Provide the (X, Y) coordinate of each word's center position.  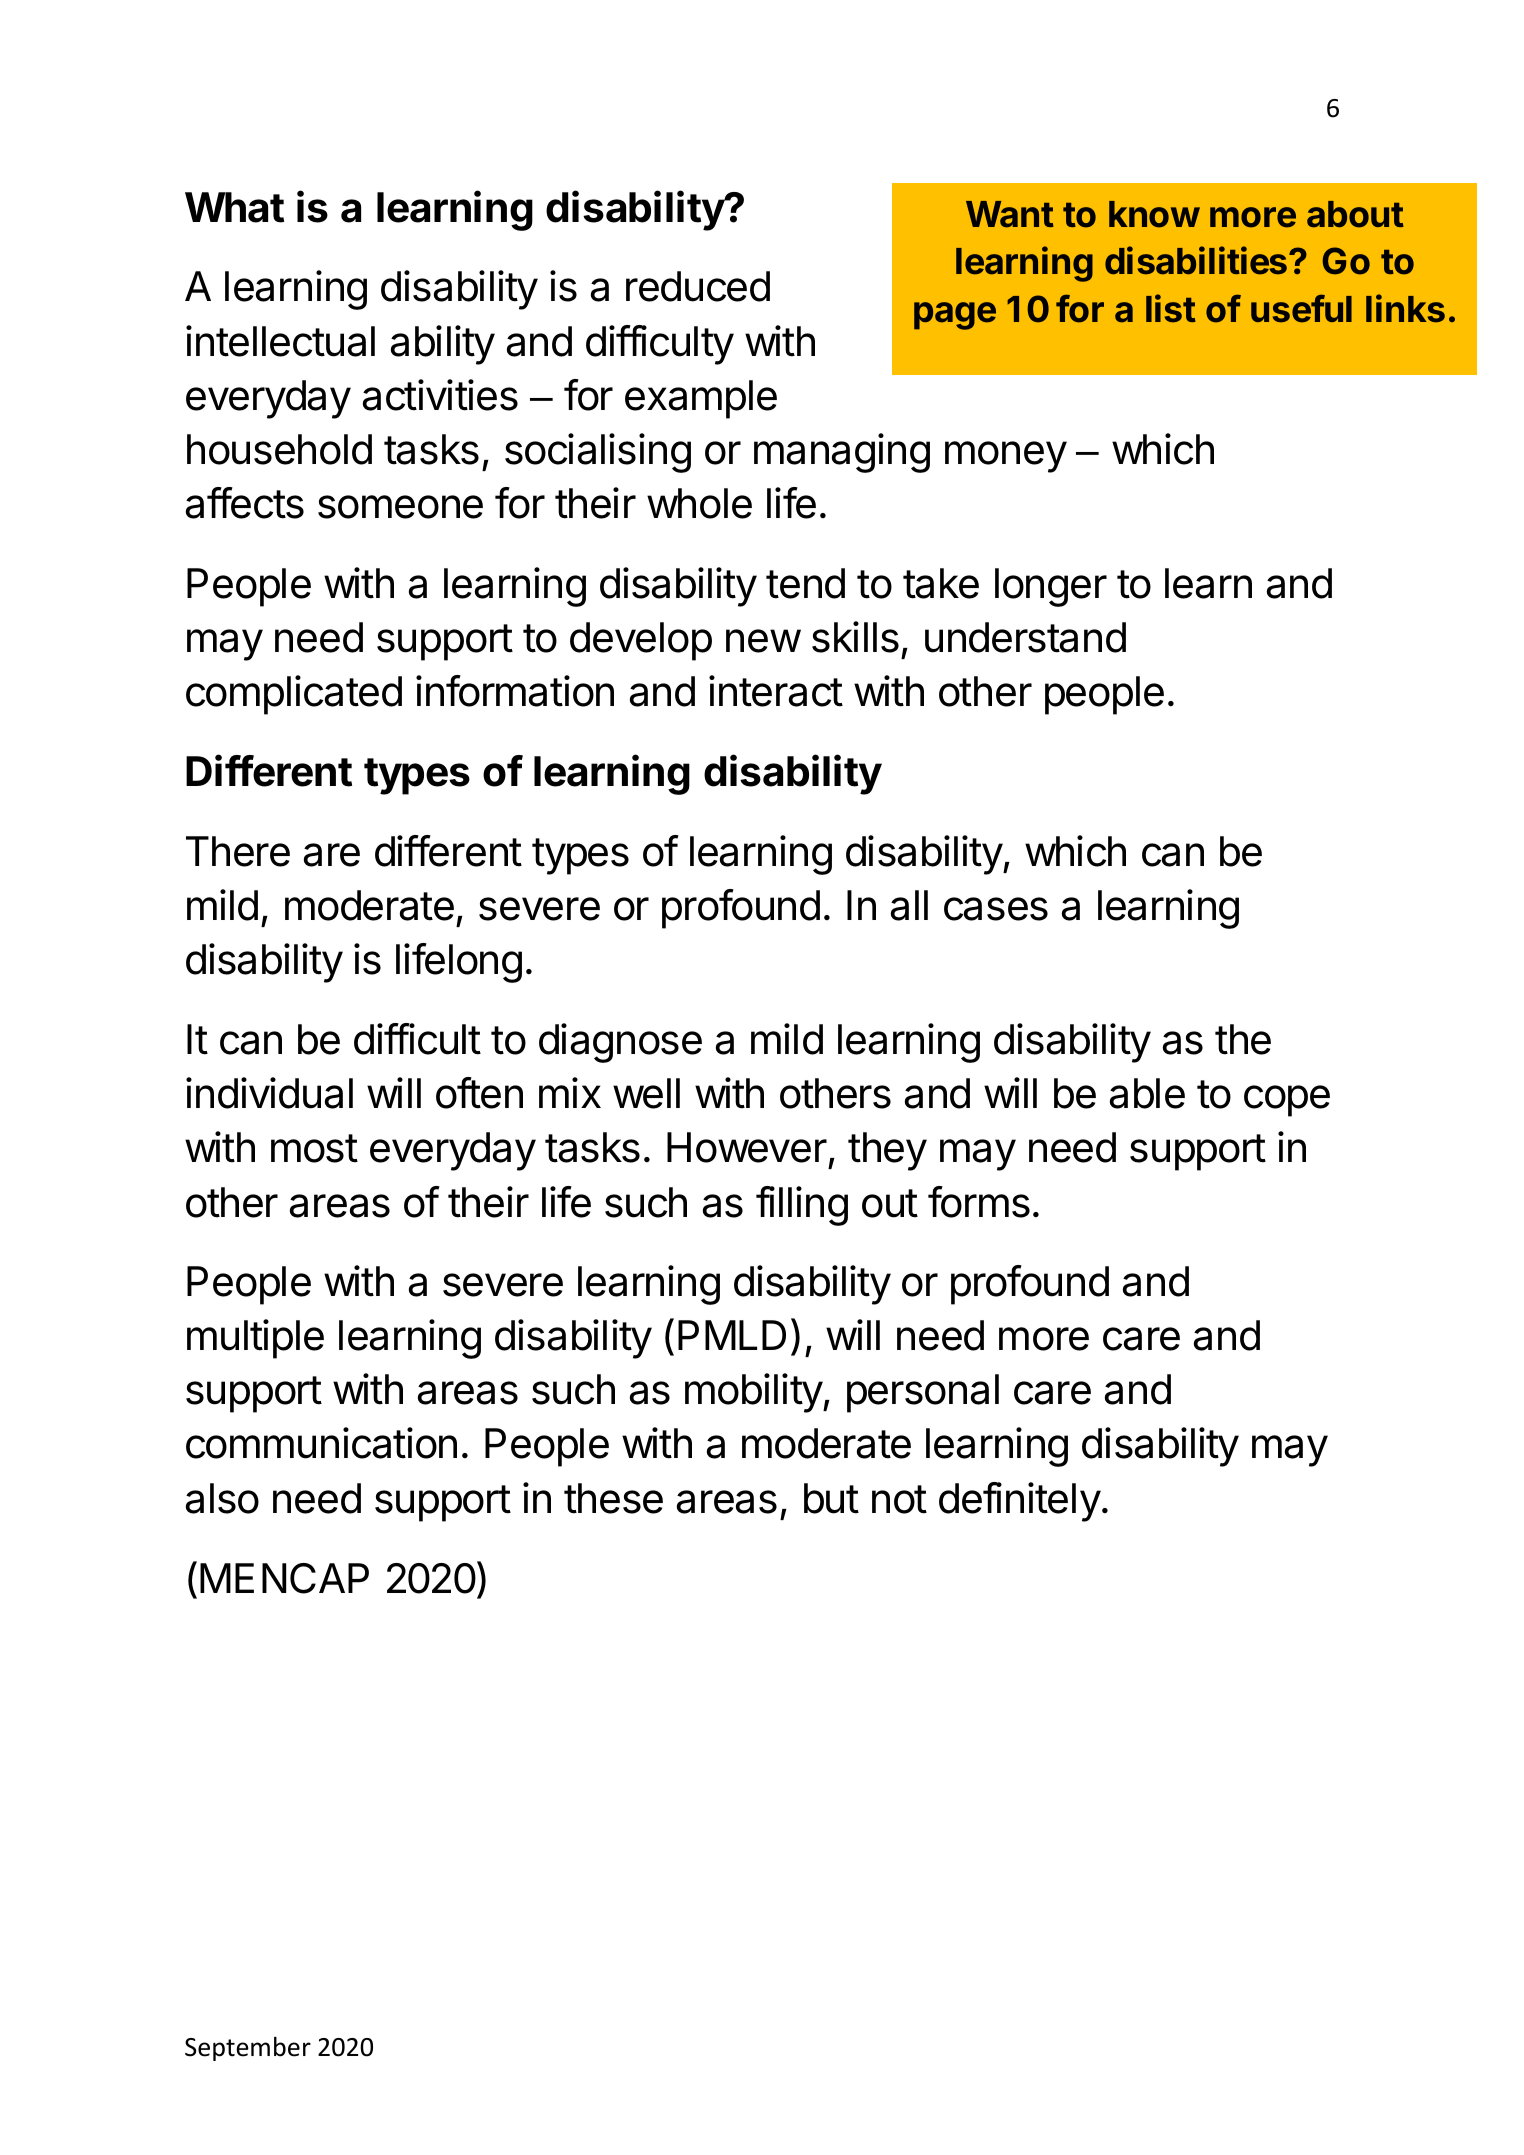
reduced (698, 286)
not (899, 1499)
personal (923, 1393)
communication (321, 1443)
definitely (1020, 1502)
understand (1025, 637)
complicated (294, 695)
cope (1287, 1101)
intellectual (280, 341)
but (831, 1498)
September (248, 2048)
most (314, 1148)
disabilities (1197, 260)
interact (776, 691)
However (747, 1147)
